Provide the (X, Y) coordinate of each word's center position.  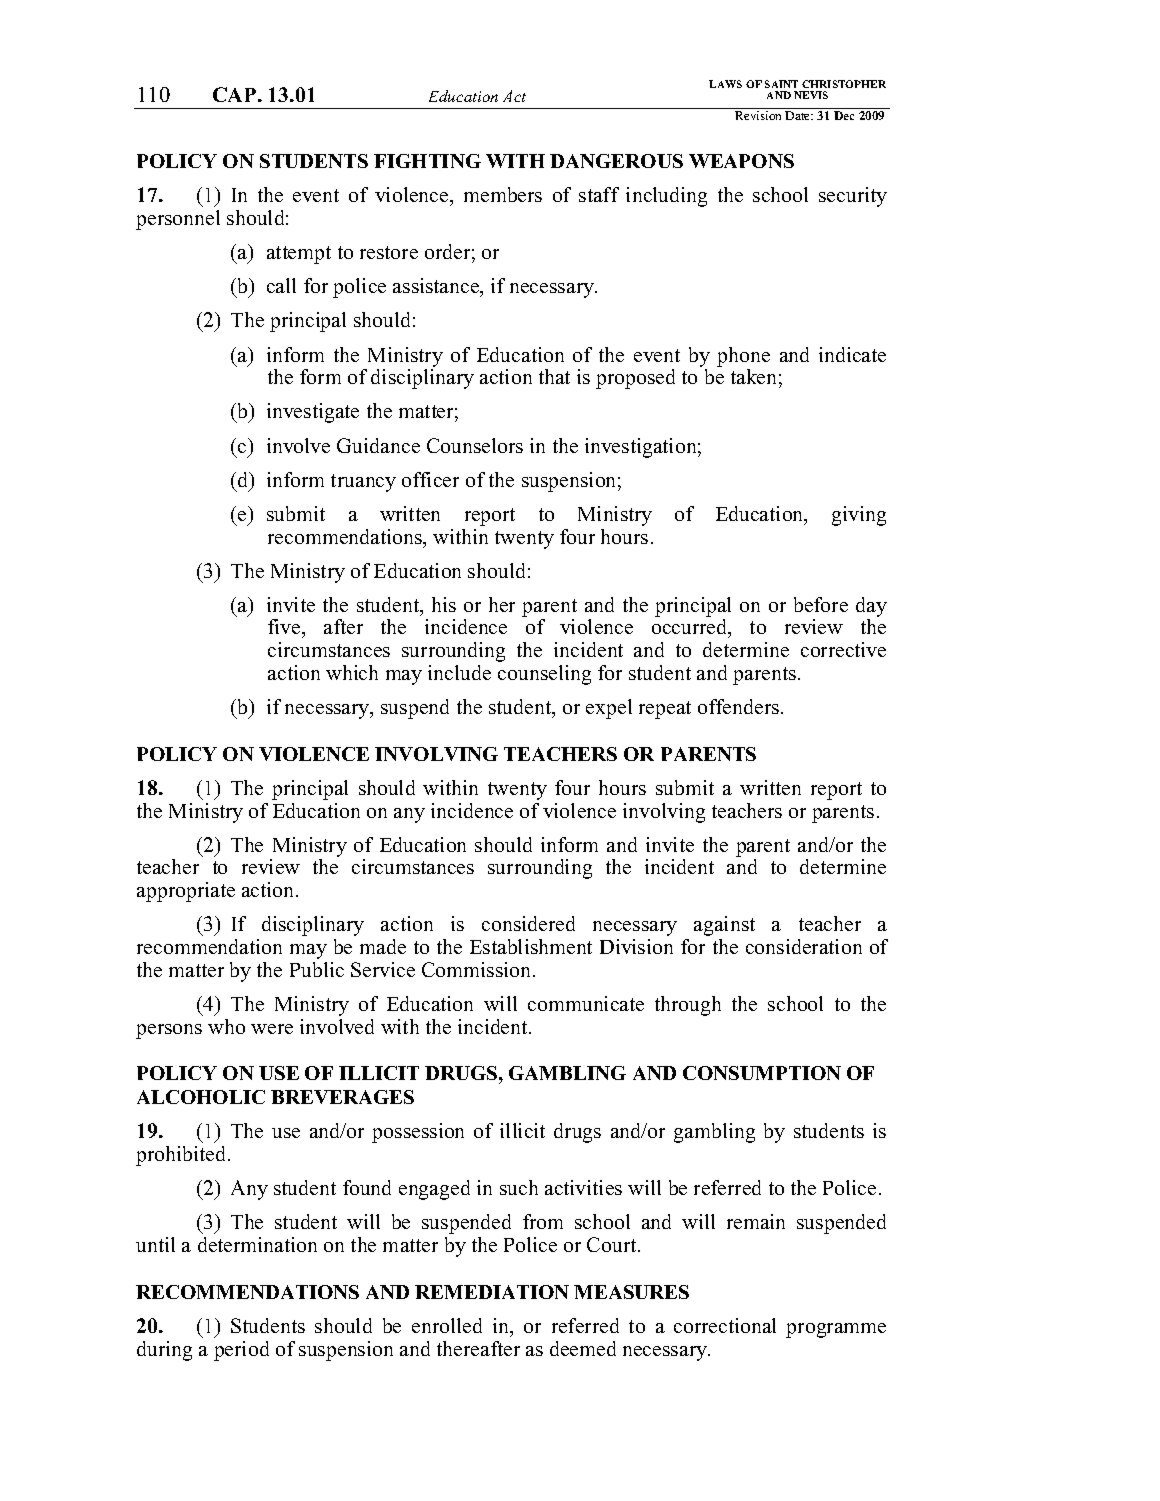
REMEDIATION (492, 1292)
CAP (236, 94)
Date (799, 115)
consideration (804, 946)
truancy (363, 483)
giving (859, 516)
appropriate (186, 892)
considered (528, 923)
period (241, 1351)
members (503, 194)
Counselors (475, 445)
